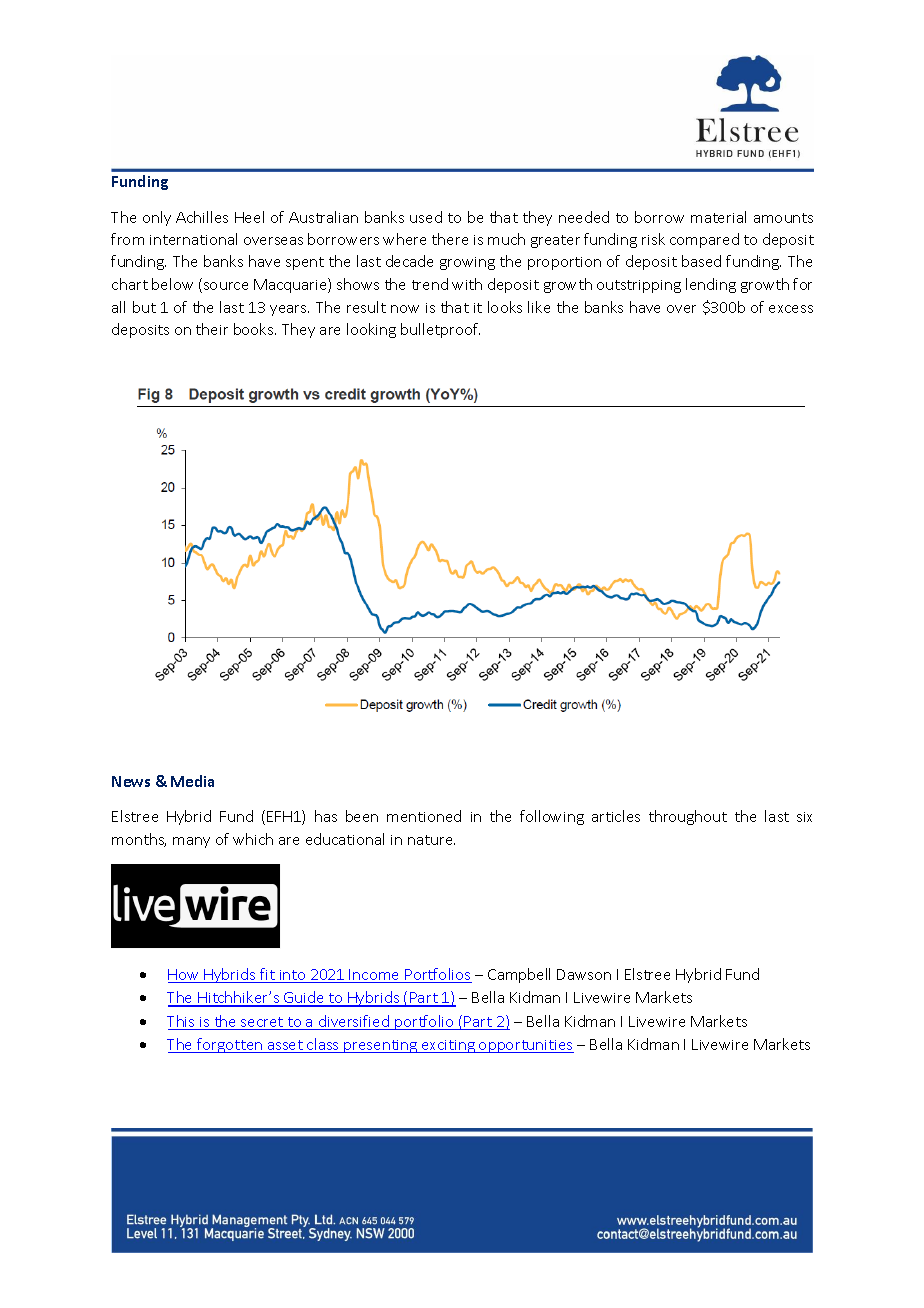 Image resolution: width=924 pixels, height=1308 pixels. I want to click on This, so click(182, 1022).
